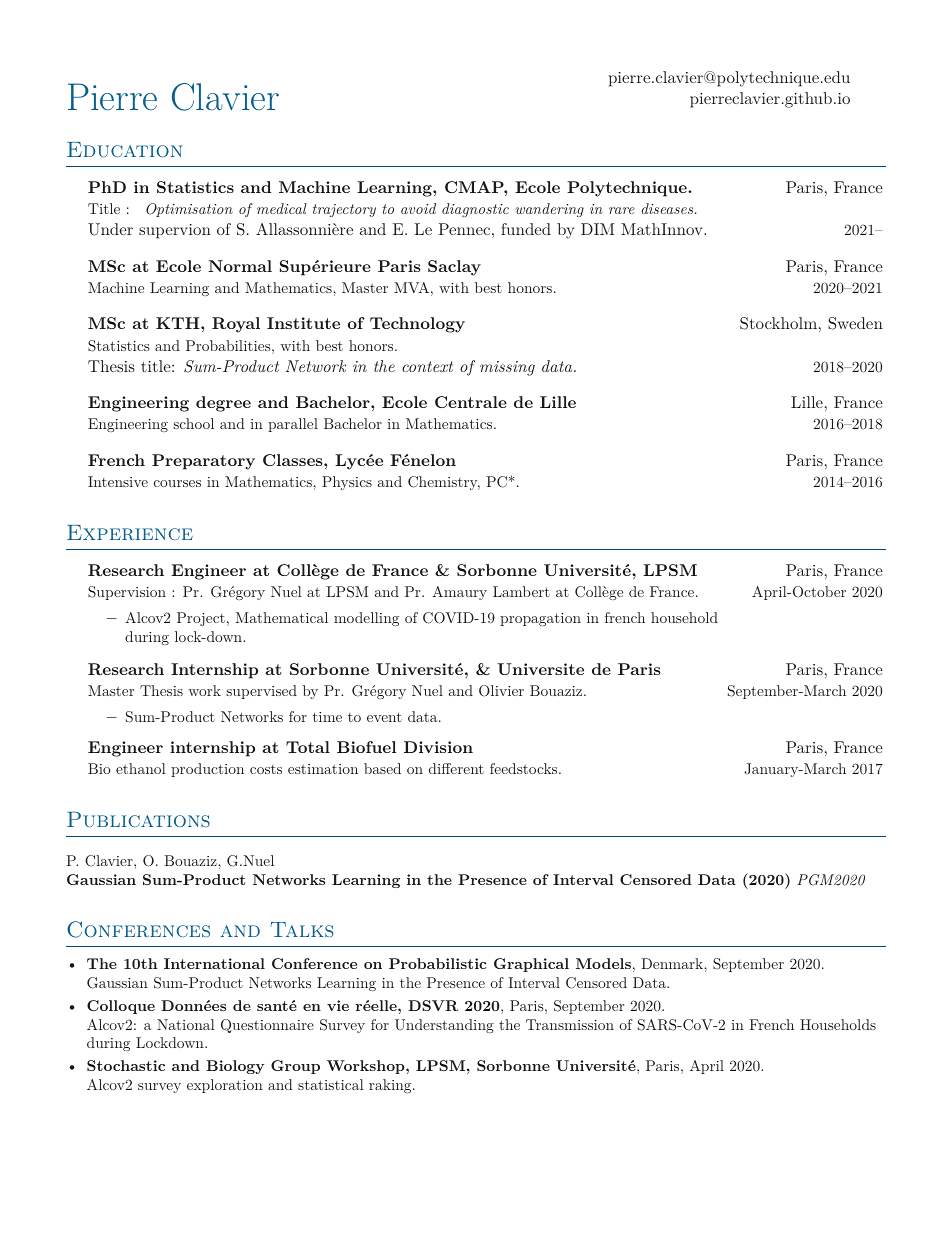 Image resolution: width=952 pixels, height=1233 pixels. I want to click on Biology, so click(235, 1067).
